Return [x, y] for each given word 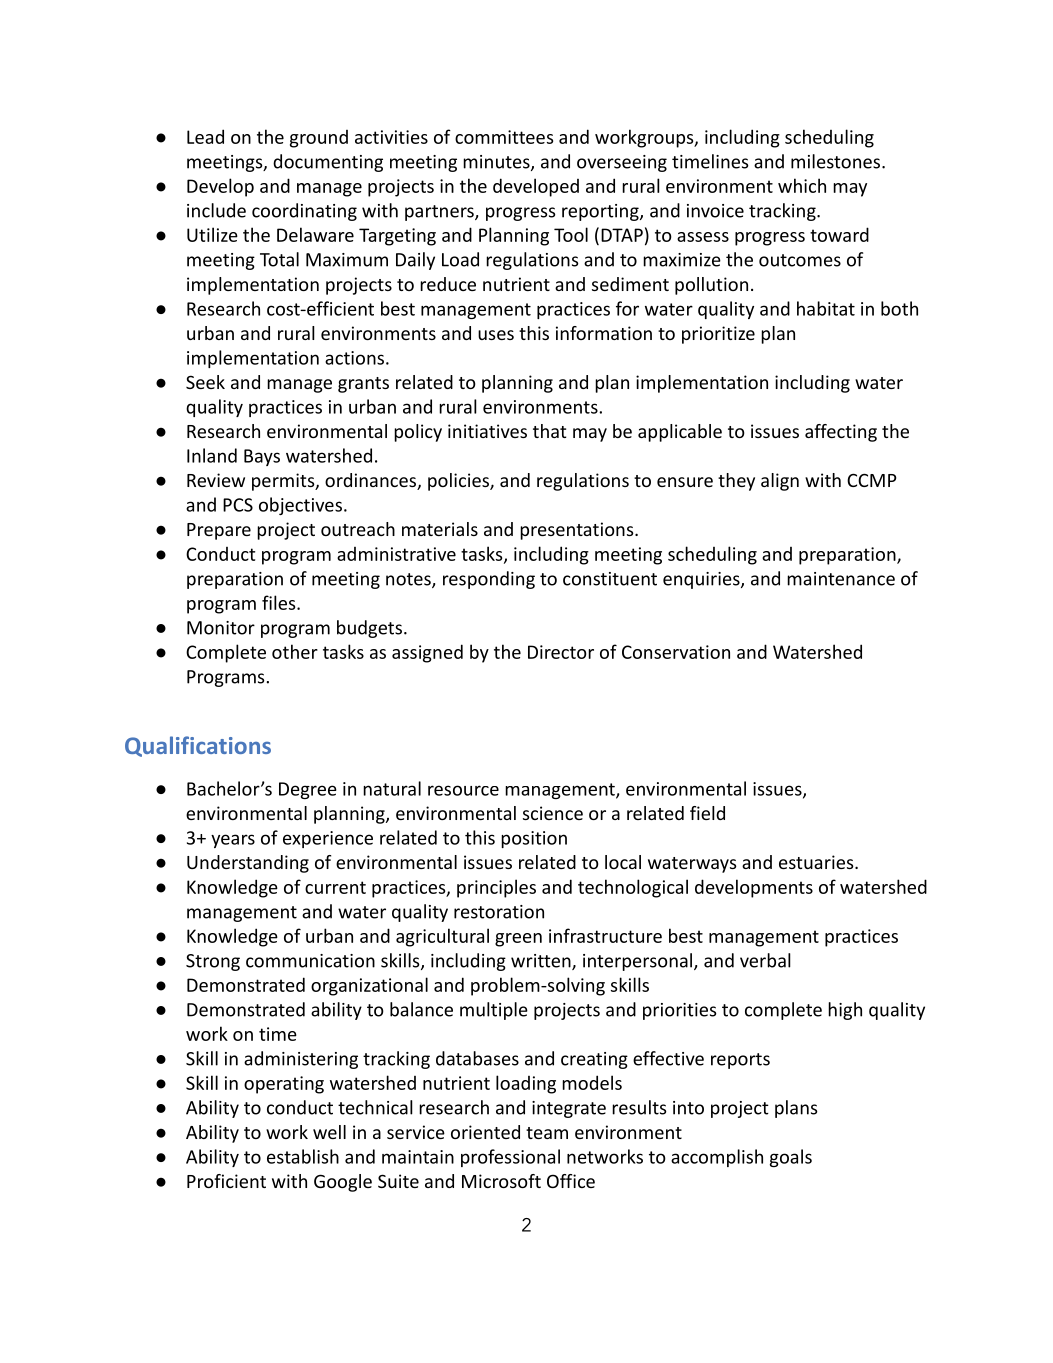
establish [303, 1156]
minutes [497, 163]
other [295, 651]
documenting [328, 163]
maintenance [841, 579]
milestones [837, 161]
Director [561, 652]
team [547, 1133]
